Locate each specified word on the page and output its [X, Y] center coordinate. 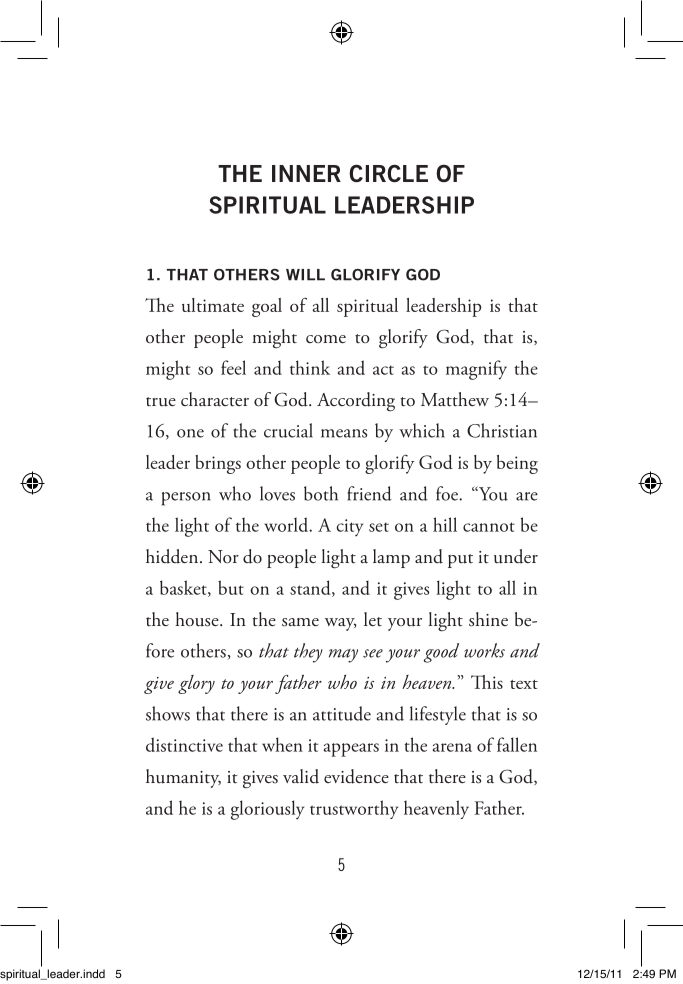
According [356, 401]
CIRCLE [388, 173]
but [231, 587]
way [340, 624]
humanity [183, 778]
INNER [306, 173]
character [215, 399]
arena [452, 747]
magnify [476, 370]
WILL [305, 275]
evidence [356, 776]
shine [488, 619]
